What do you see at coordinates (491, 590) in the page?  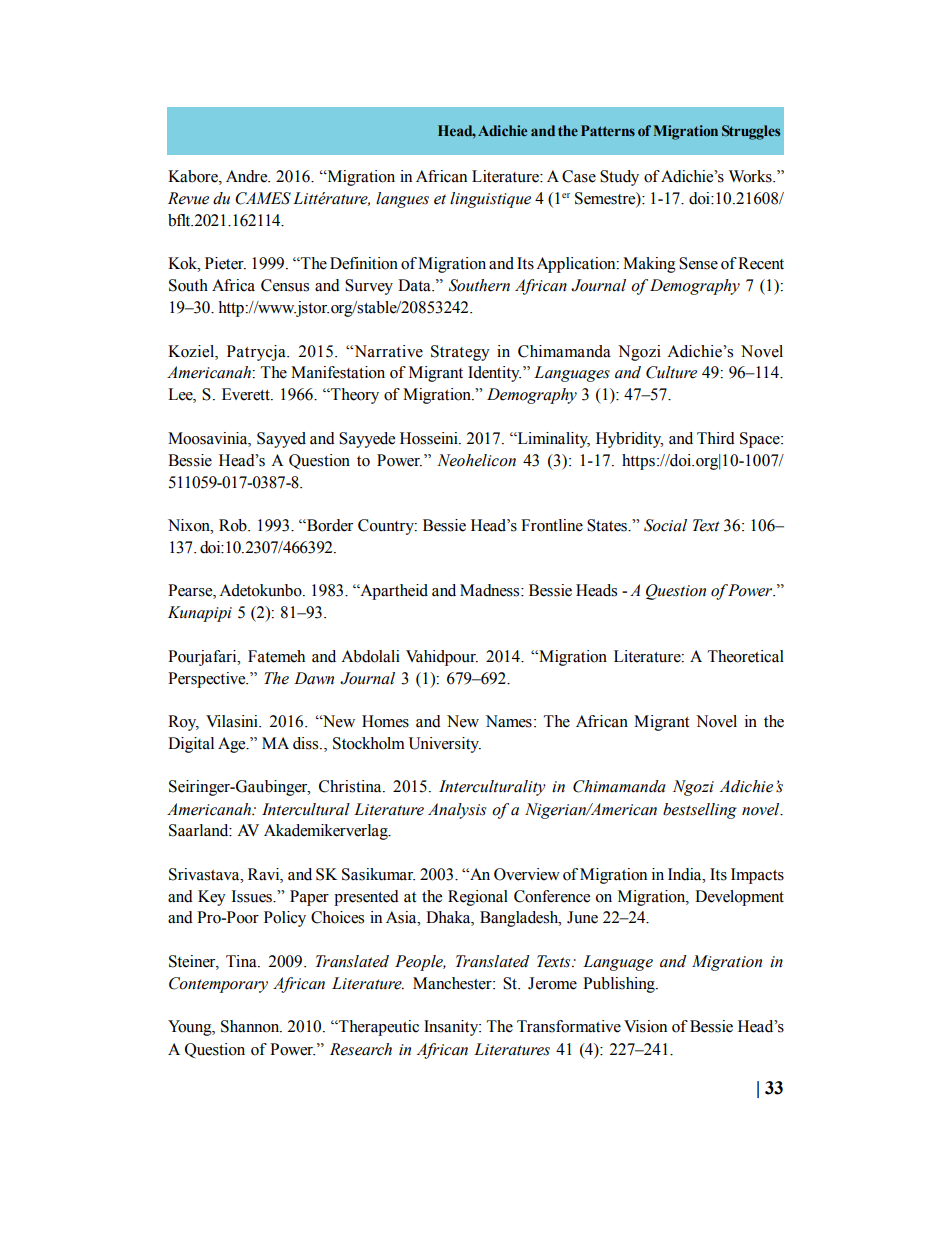 I see `Madness` at bounding box center [491, 590].
